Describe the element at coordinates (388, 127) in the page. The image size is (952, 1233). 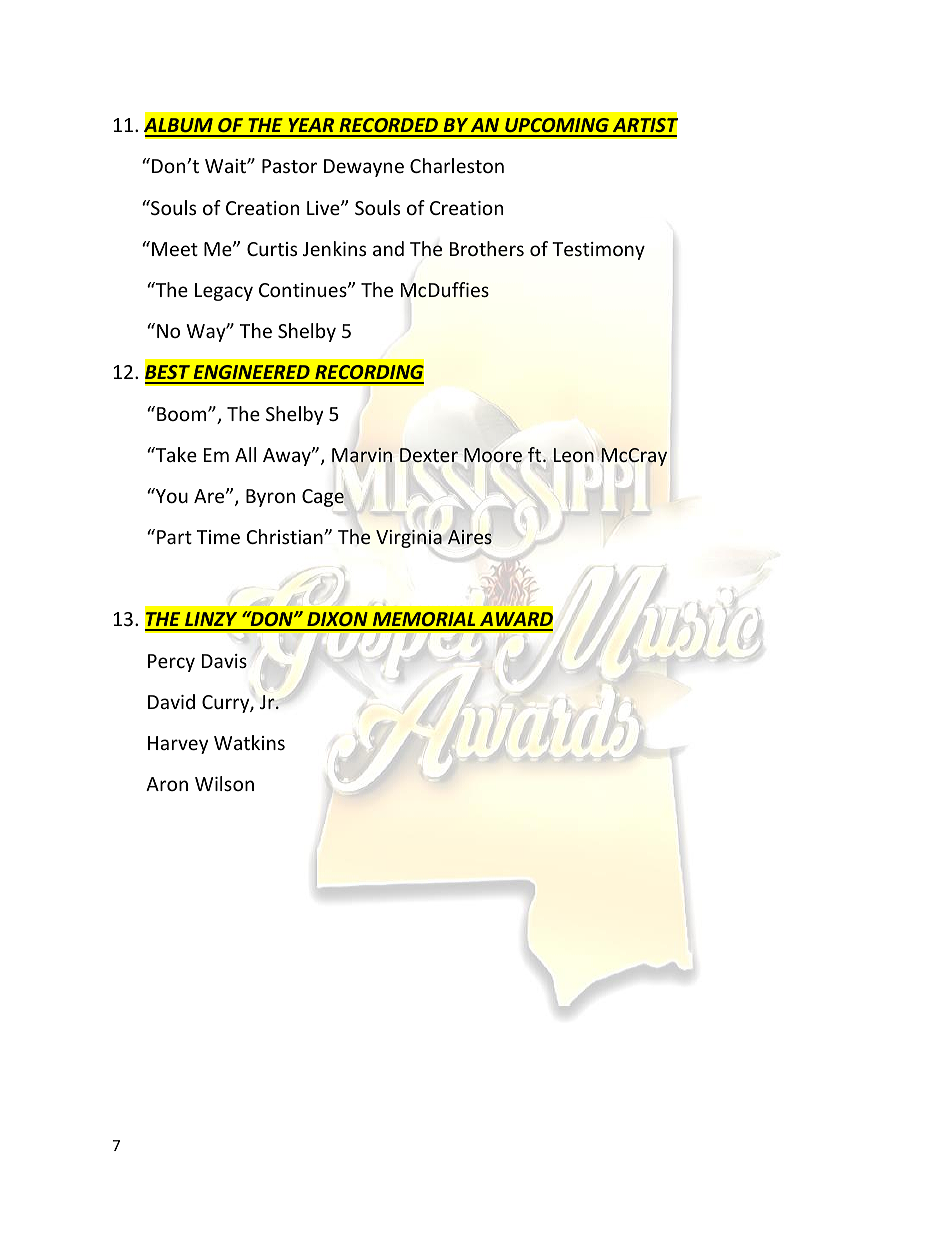
I see `RECORDED` at that location.
